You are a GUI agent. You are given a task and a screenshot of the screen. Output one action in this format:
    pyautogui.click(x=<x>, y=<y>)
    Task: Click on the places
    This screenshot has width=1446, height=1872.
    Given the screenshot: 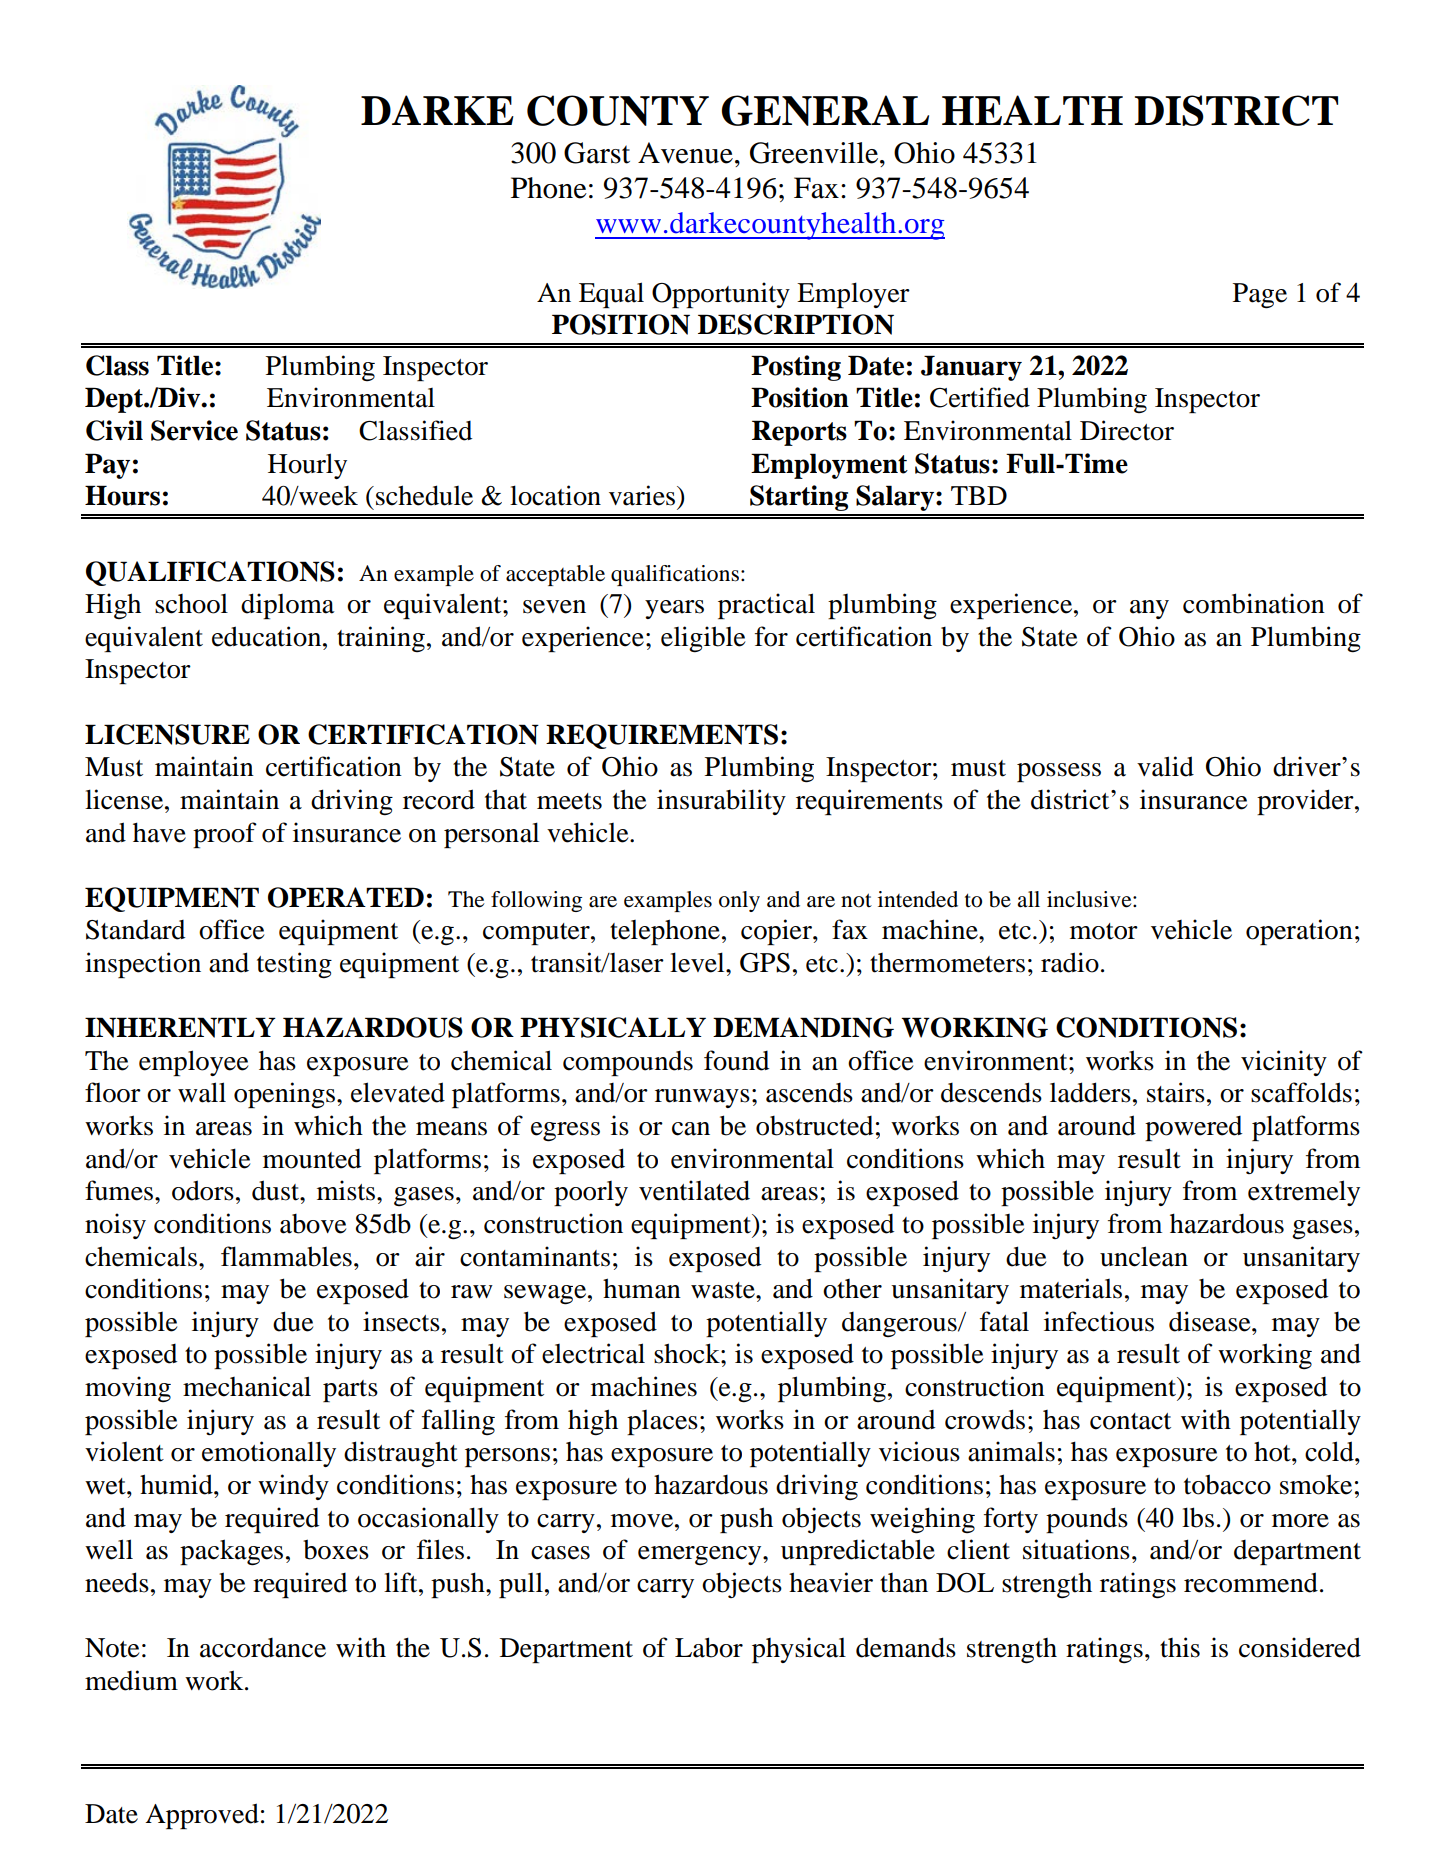 What is the action you would take?
    pyautogui.click(x=662, y=1422)
